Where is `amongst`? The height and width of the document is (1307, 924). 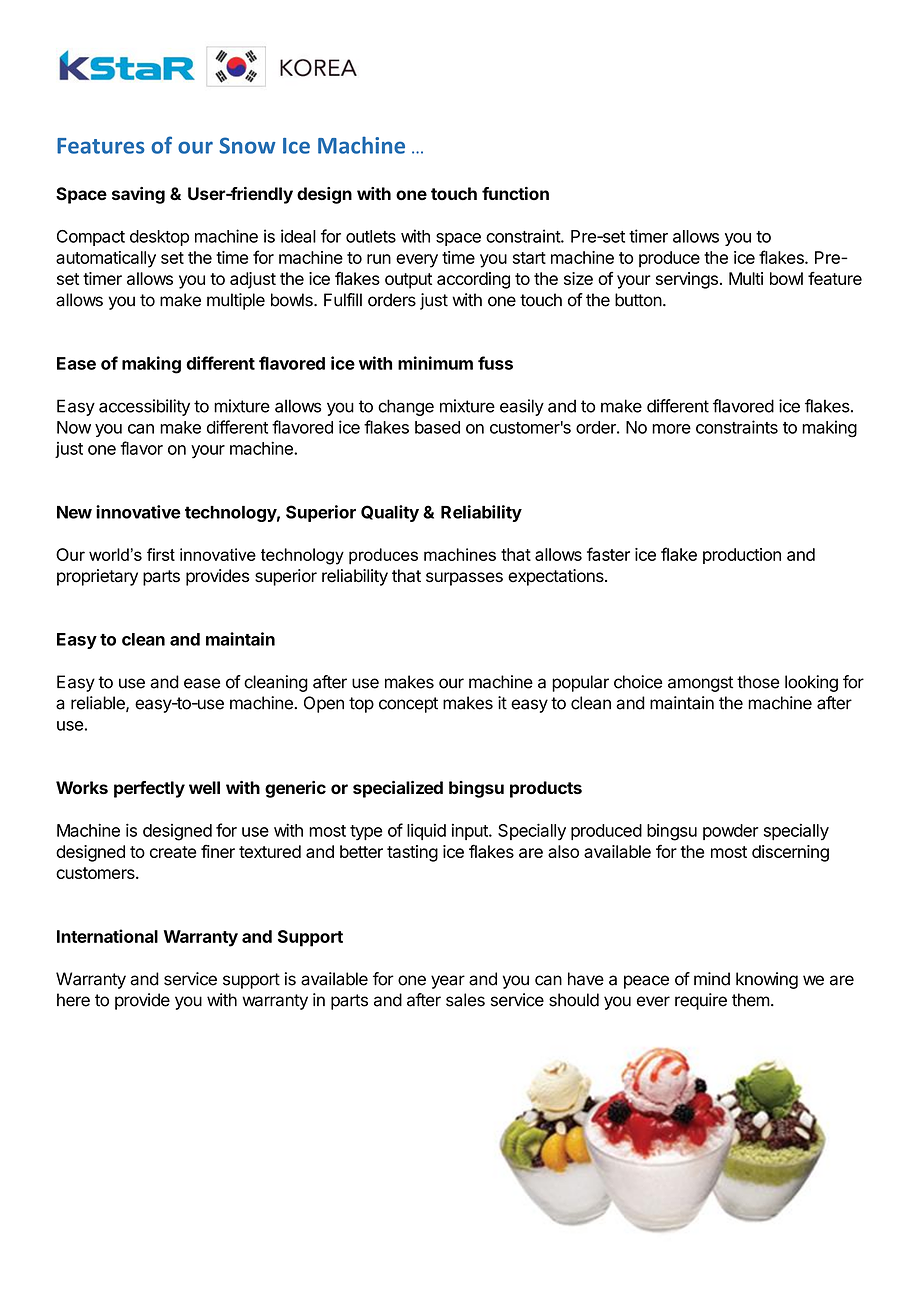
amongst is located at coordinates (700, 684).
